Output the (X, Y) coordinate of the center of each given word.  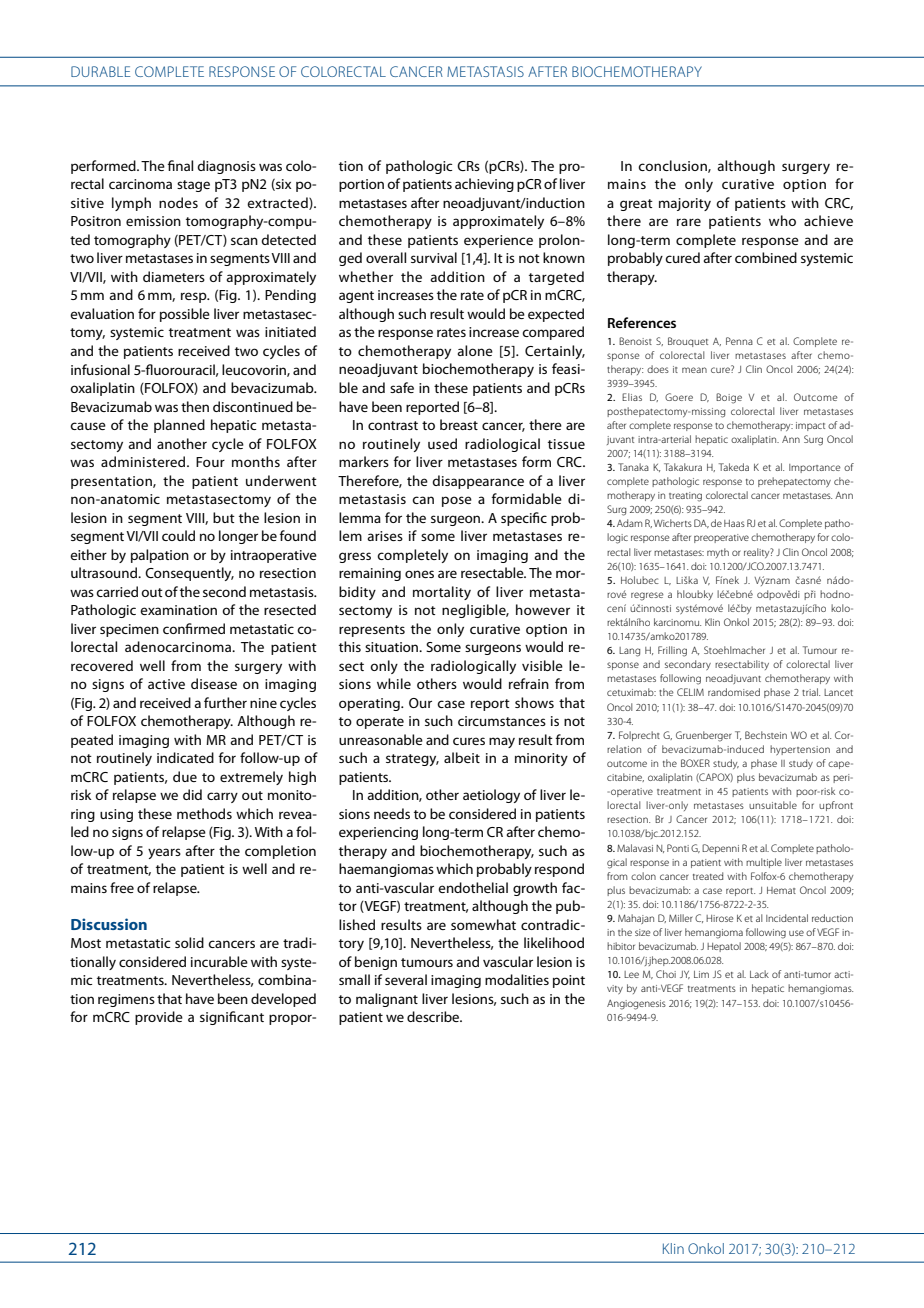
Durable (100, 71)
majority (685, 204)
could (178, 535)
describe (434, 1016)
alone (475, 350)
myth (718, 553)
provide (159, 1018)
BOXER (695, 763)
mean (694, 370)
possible (185, 315)
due (185, 776)
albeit (462, 757)
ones (419, 574)
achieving (484, 185)
